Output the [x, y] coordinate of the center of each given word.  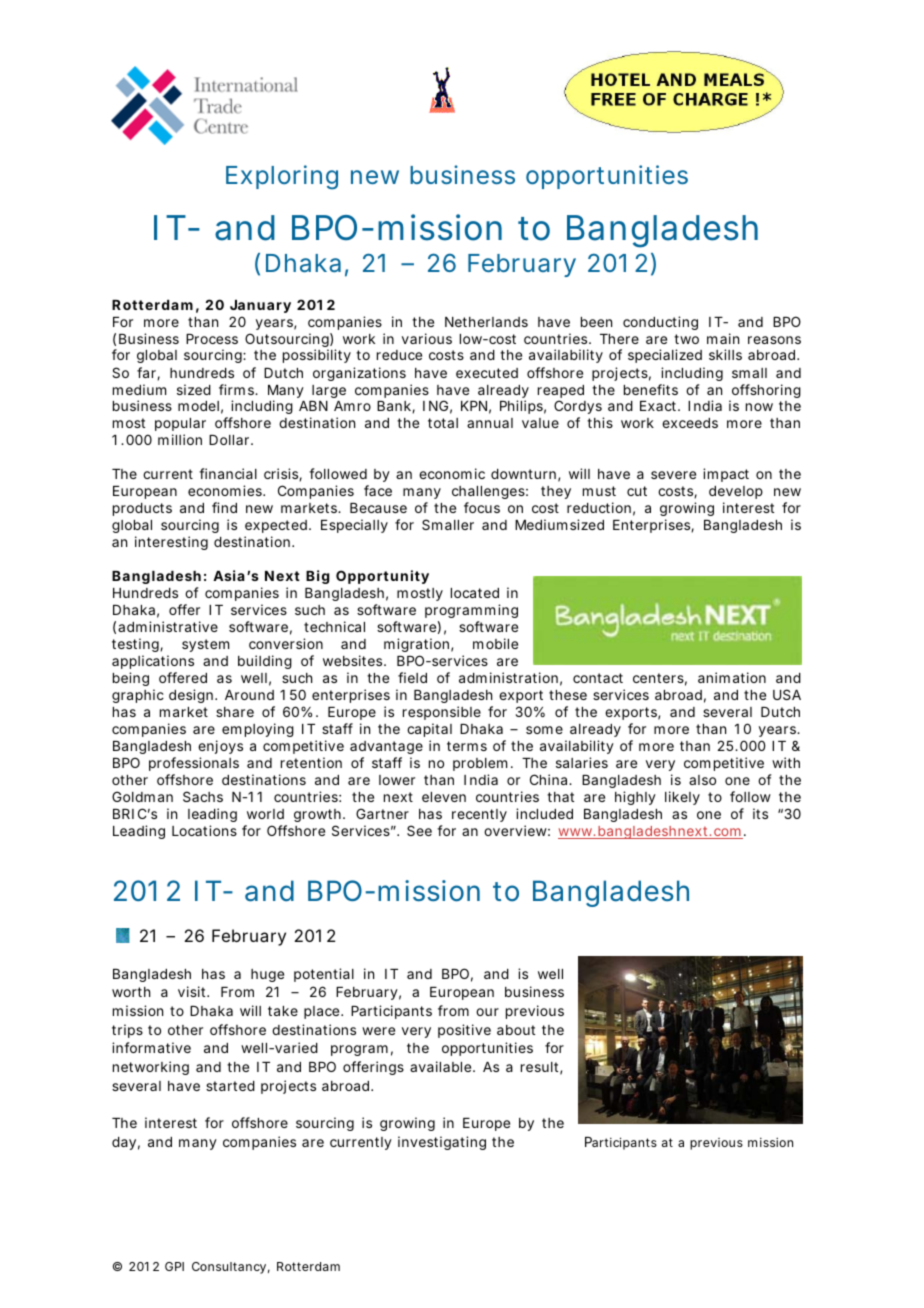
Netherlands [486, 322]
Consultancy [229, 1268]
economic [452, 473]
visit [193, 991]
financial [228, 473]
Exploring [282, 177]
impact [726, 475]
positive [464, 1031]
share [235, 712]
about [516, 1030]
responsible [442, 713]
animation [732, 677]
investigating [442, 1143]
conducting [660, 323]
